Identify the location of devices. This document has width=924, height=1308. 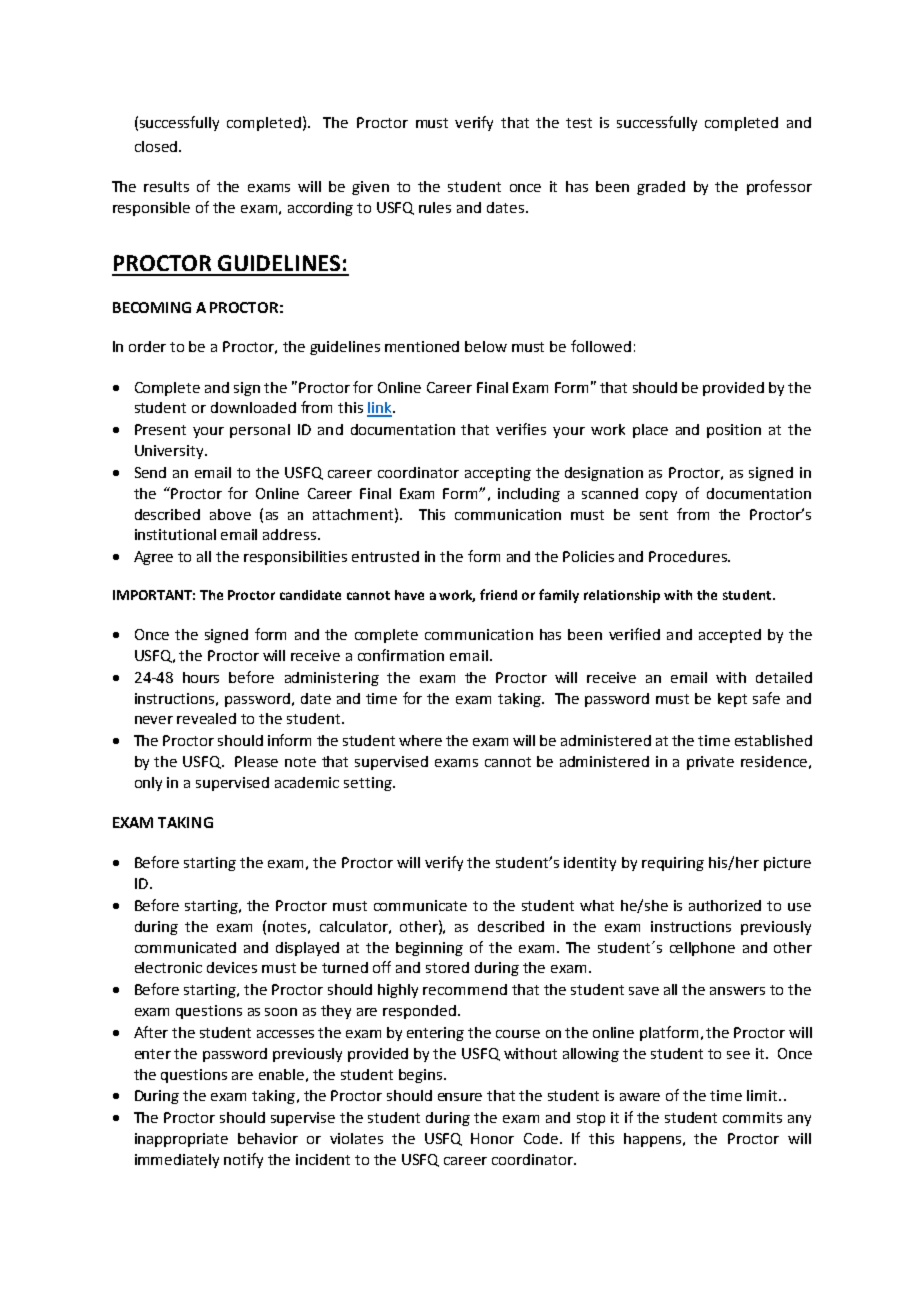
(232, 967).
